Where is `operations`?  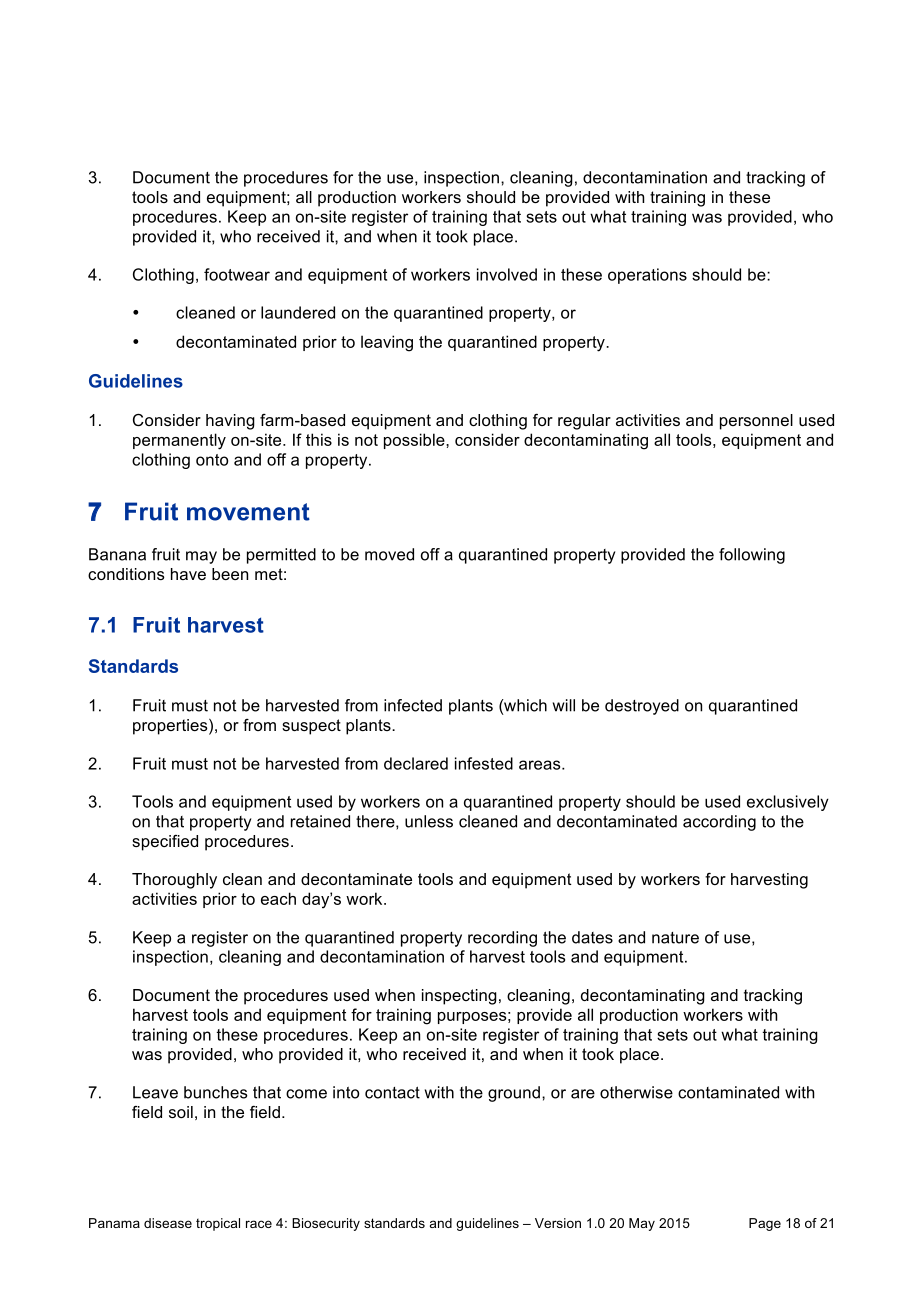
operations is located at coordinates (647, 276).
